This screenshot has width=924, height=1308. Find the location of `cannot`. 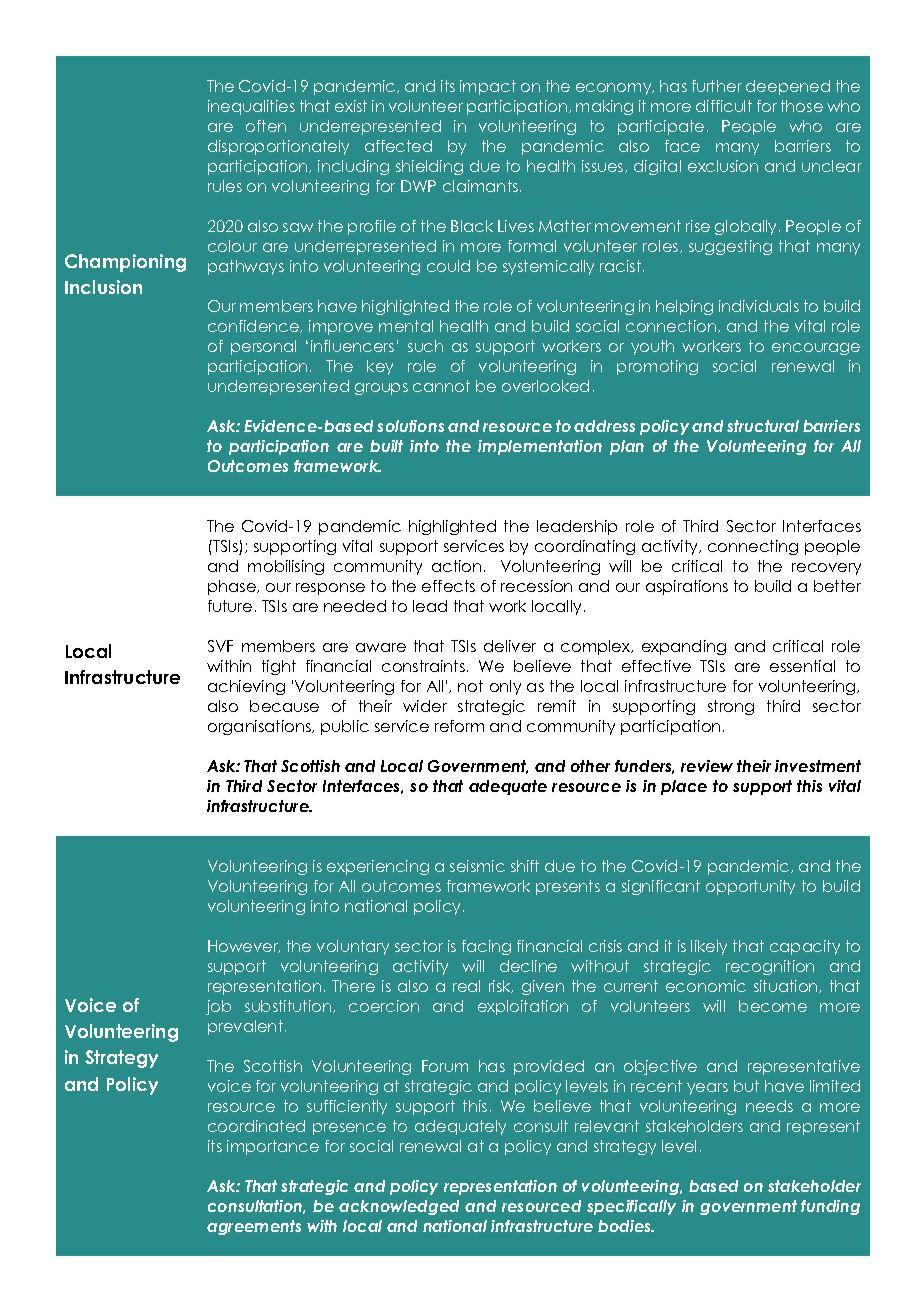

cannot is located at coordinates (441, 386).
